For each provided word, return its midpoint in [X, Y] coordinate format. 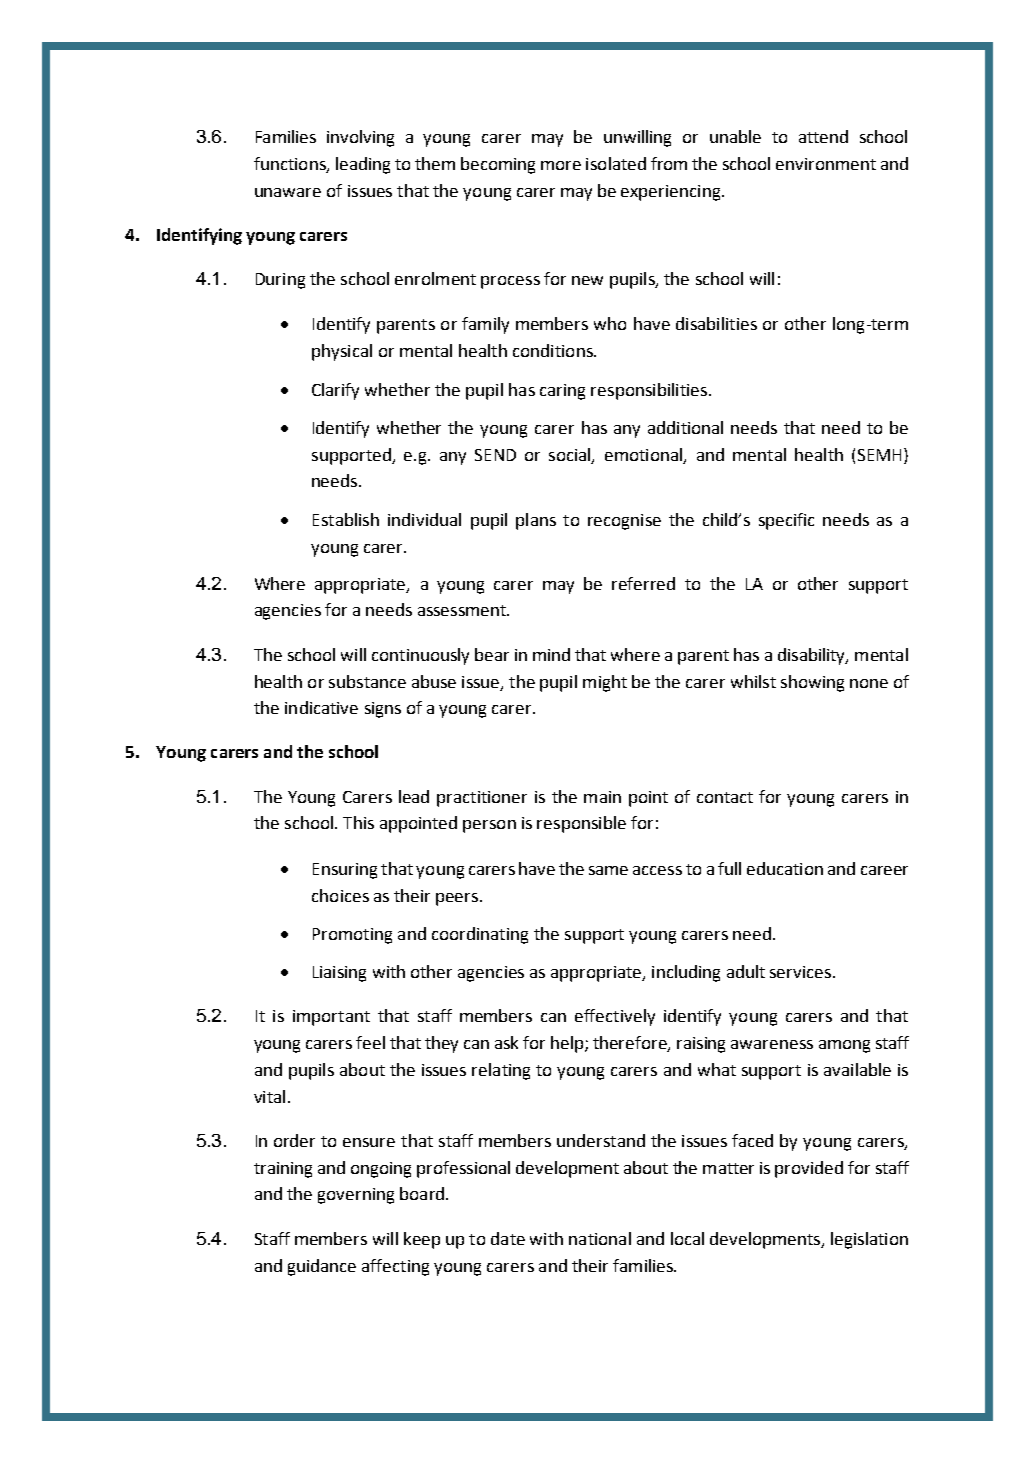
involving [360, 138]
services [802, 972]
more [561, 165]
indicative [321, 707]
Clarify [335, 391]
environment [826, 164]
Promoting [352, 936]
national [600, 1238]
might [605, 683]
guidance [322, 1267]
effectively [615, 1017]
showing [812, 683]
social [571, 455]
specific [786, 521]
